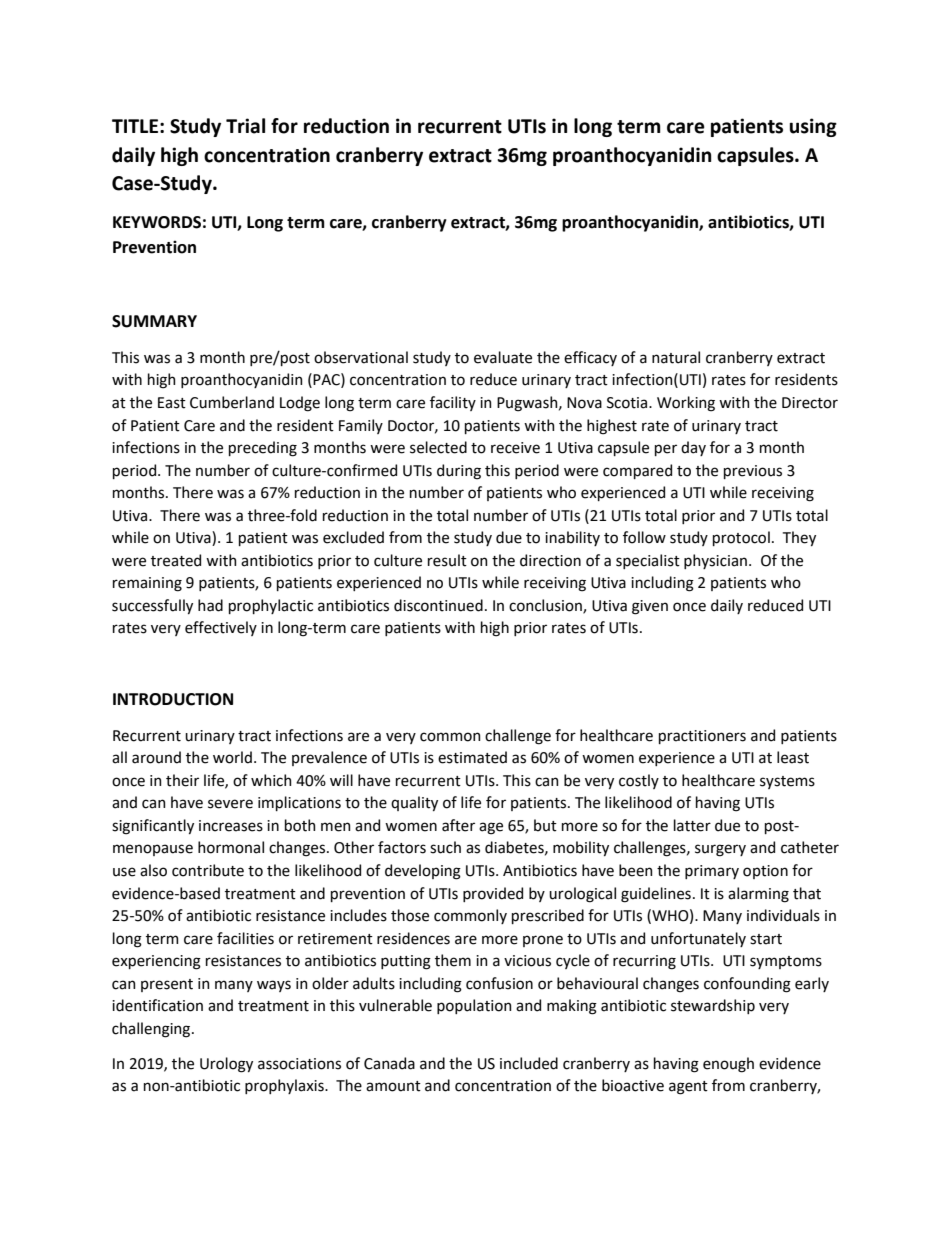 The image size is (952, 1233). I want to click on discontinued, so click(438, 605).
